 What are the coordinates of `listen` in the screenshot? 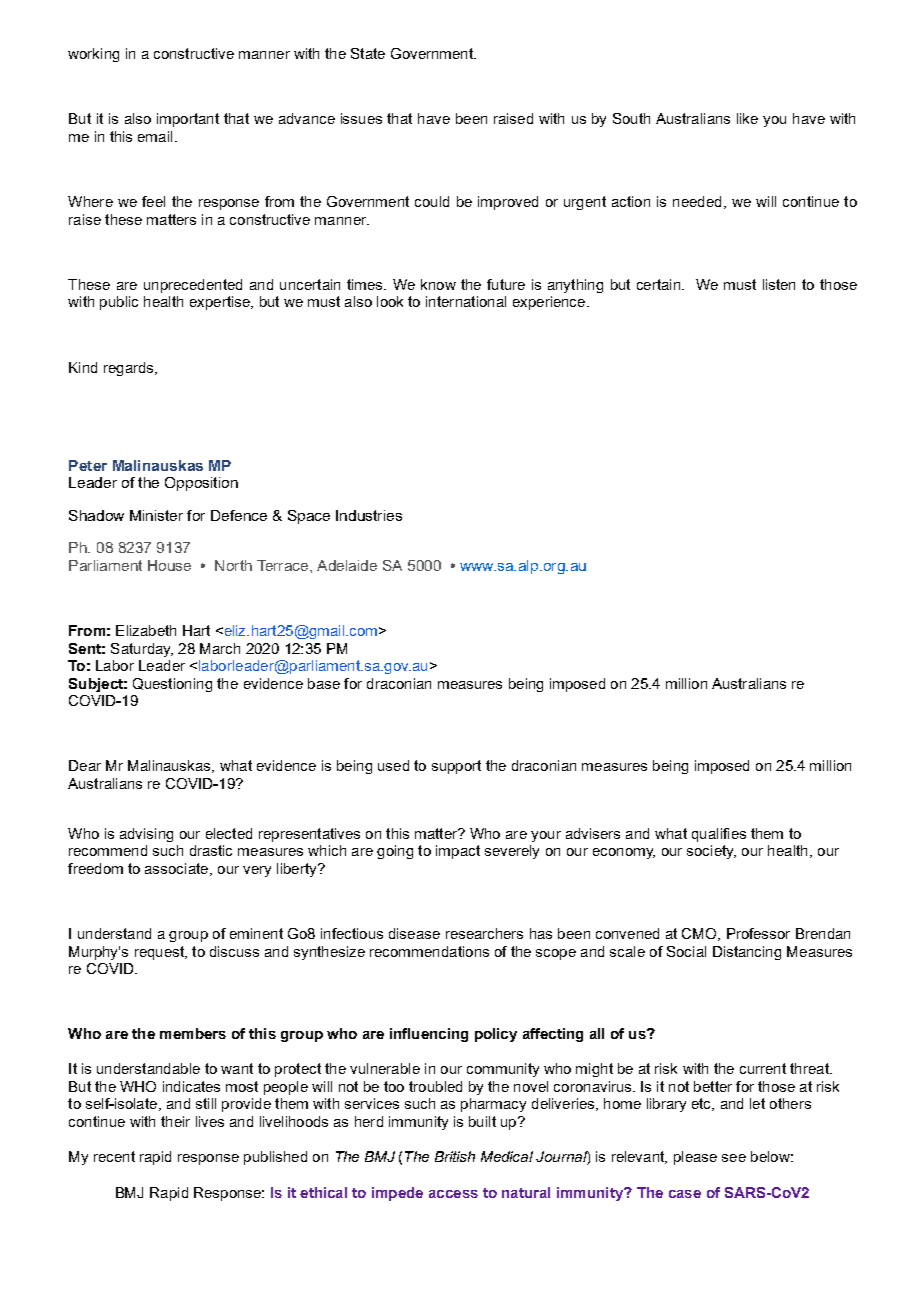 It's located at (779, 284).
